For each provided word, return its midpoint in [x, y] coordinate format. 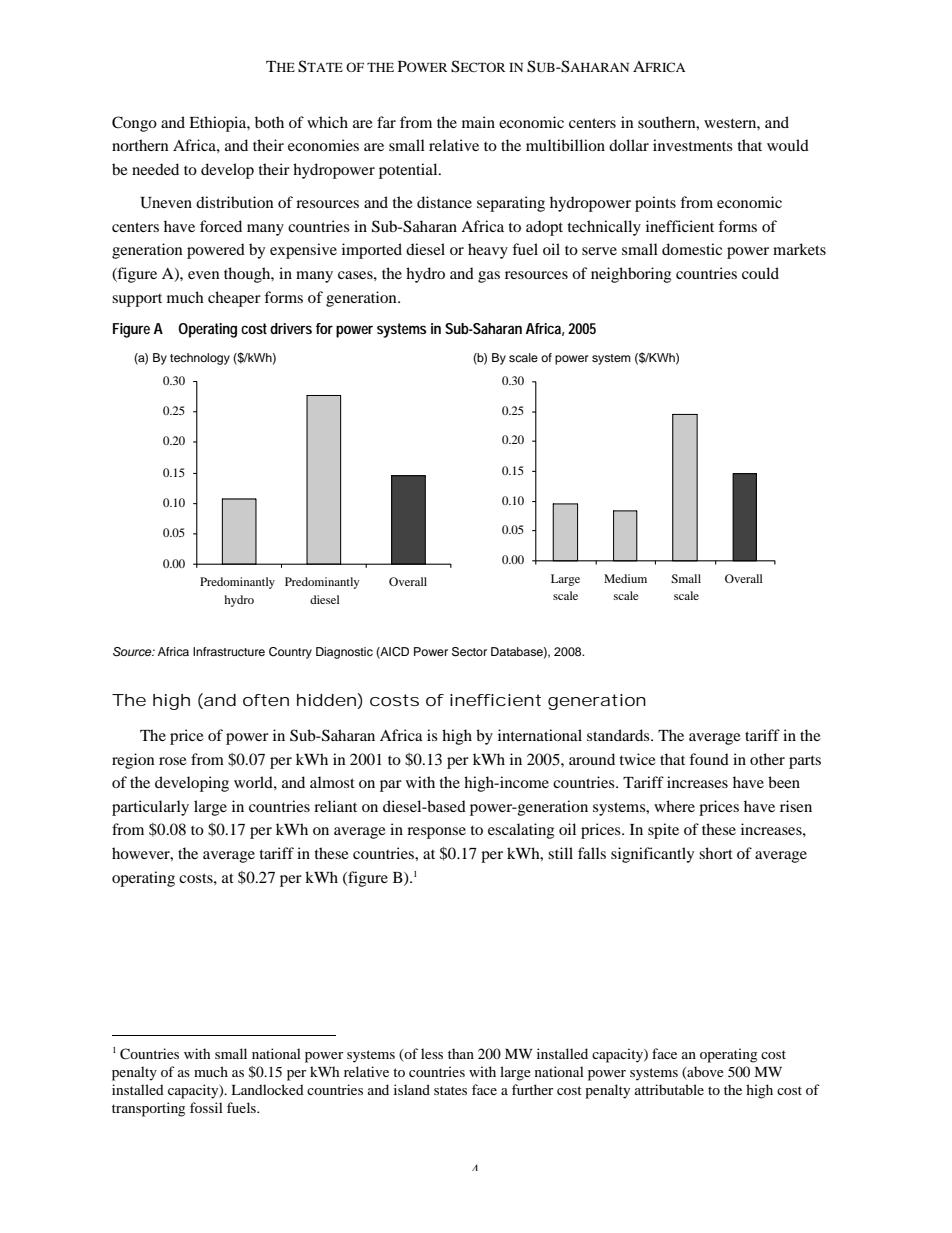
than [461, 1053]
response [436, 833]
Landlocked [267, 1089]
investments [693, 145]
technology [200, 359]
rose [173, 761]
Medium [625, 578]
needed [155, 169]
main [478, 122]
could [760, 273]
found [709, 759]
